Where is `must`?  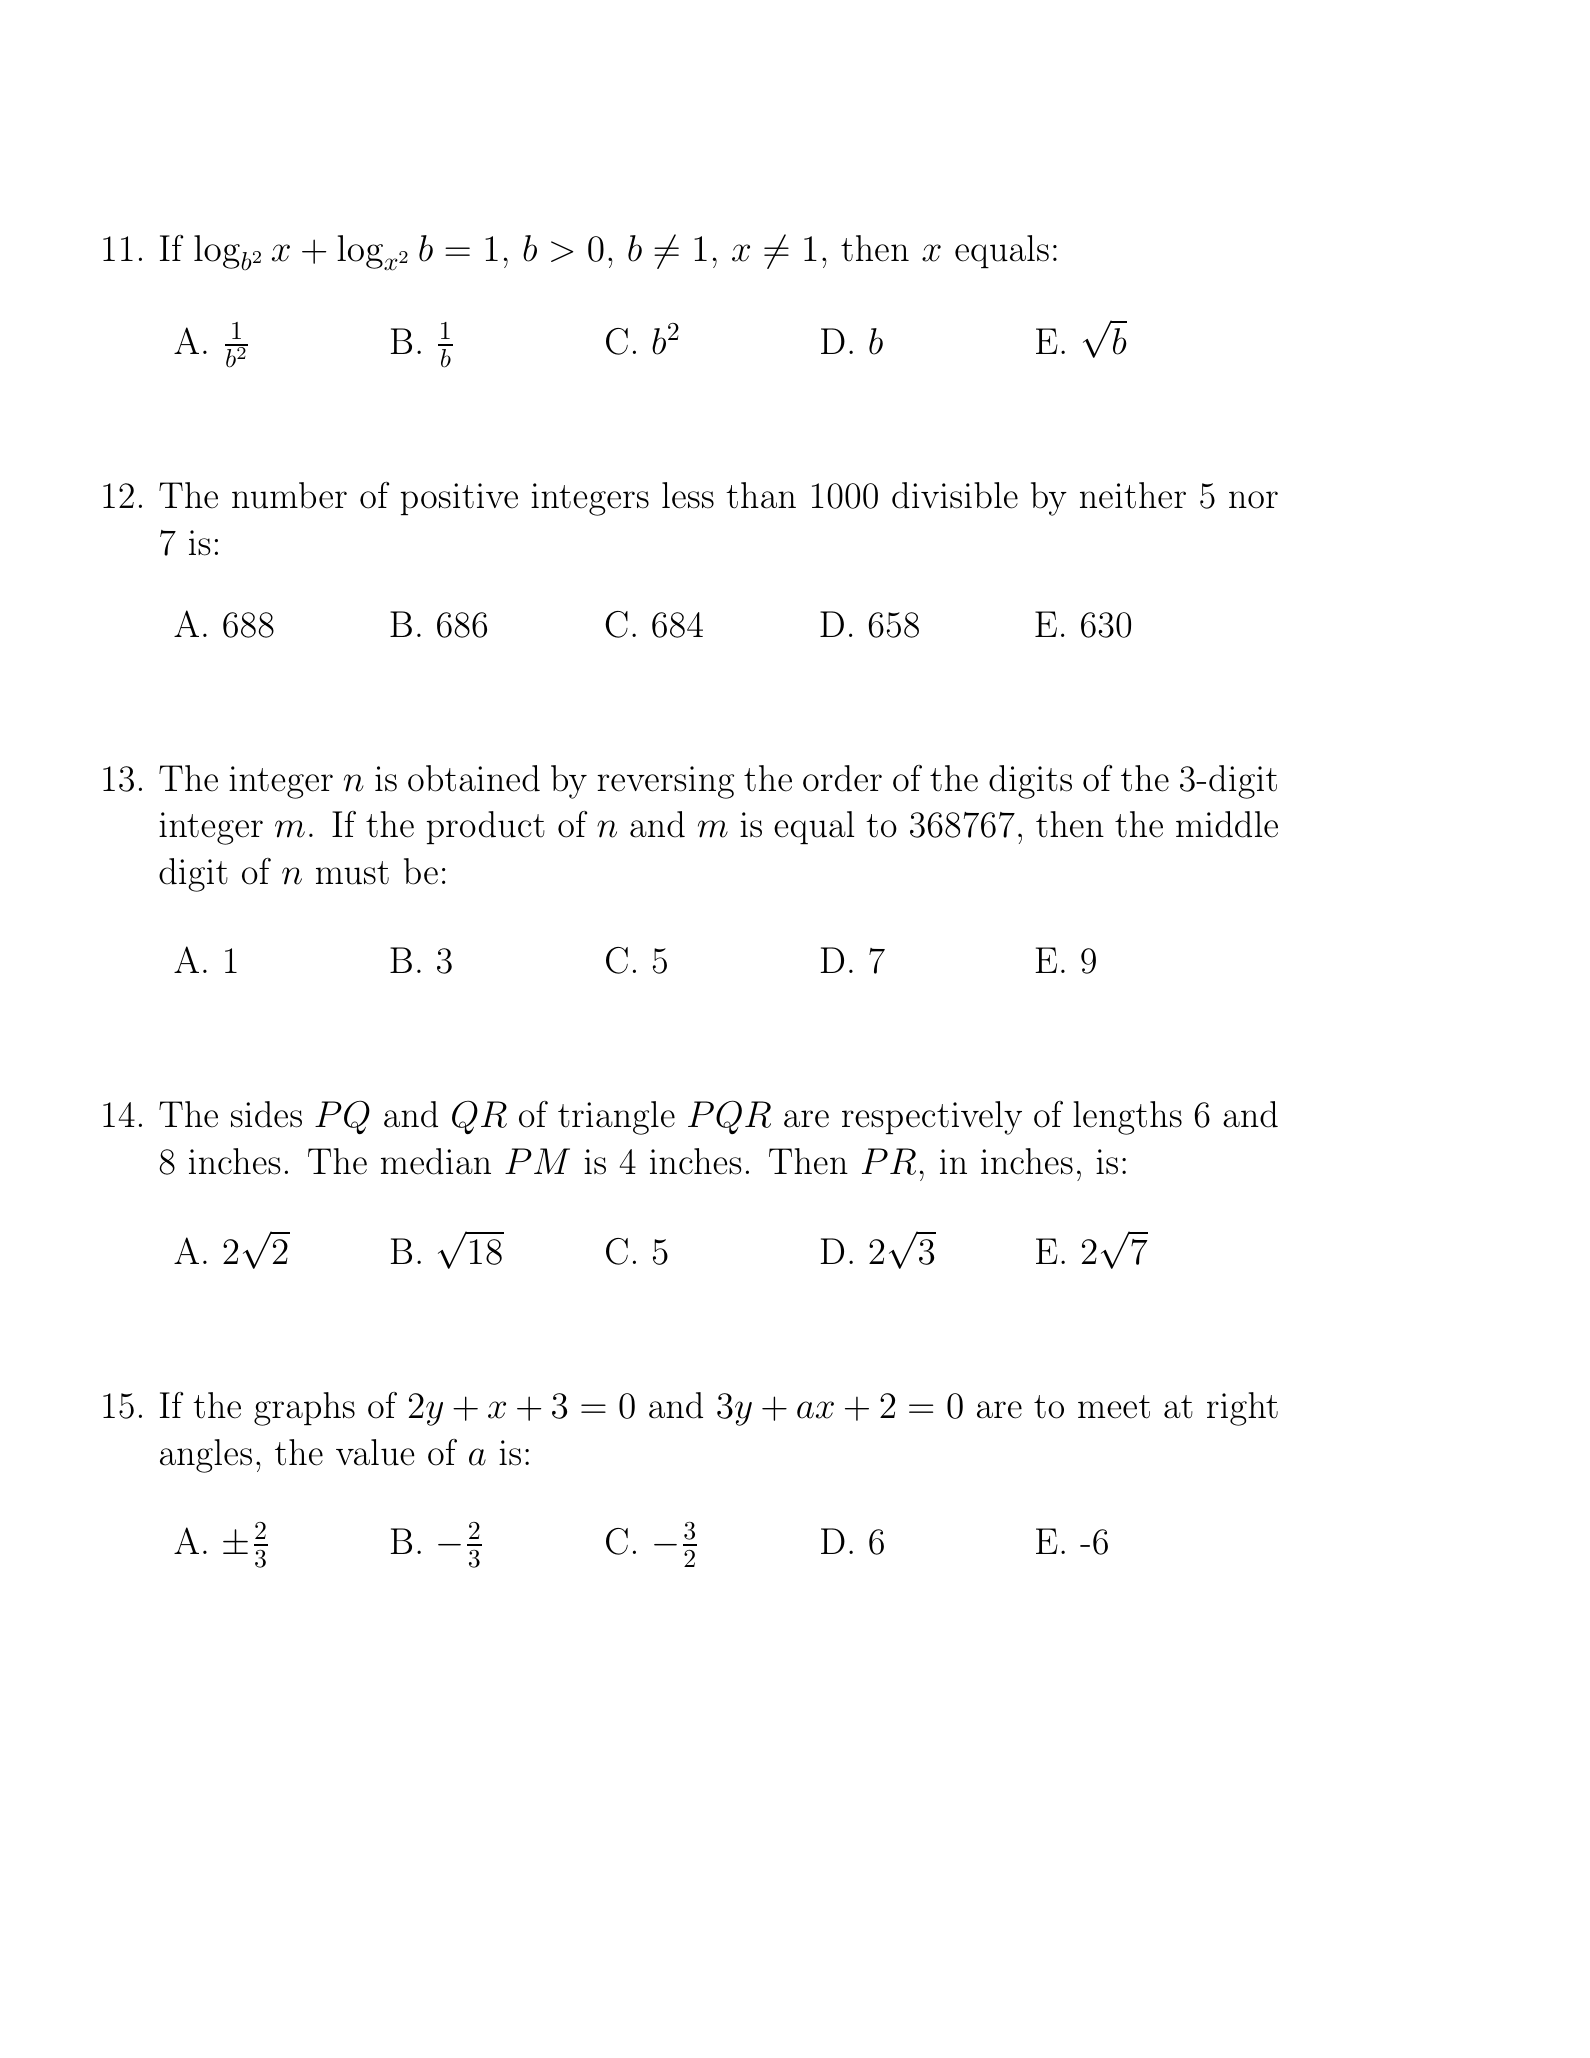
must is located at coordinates (352, 873).
